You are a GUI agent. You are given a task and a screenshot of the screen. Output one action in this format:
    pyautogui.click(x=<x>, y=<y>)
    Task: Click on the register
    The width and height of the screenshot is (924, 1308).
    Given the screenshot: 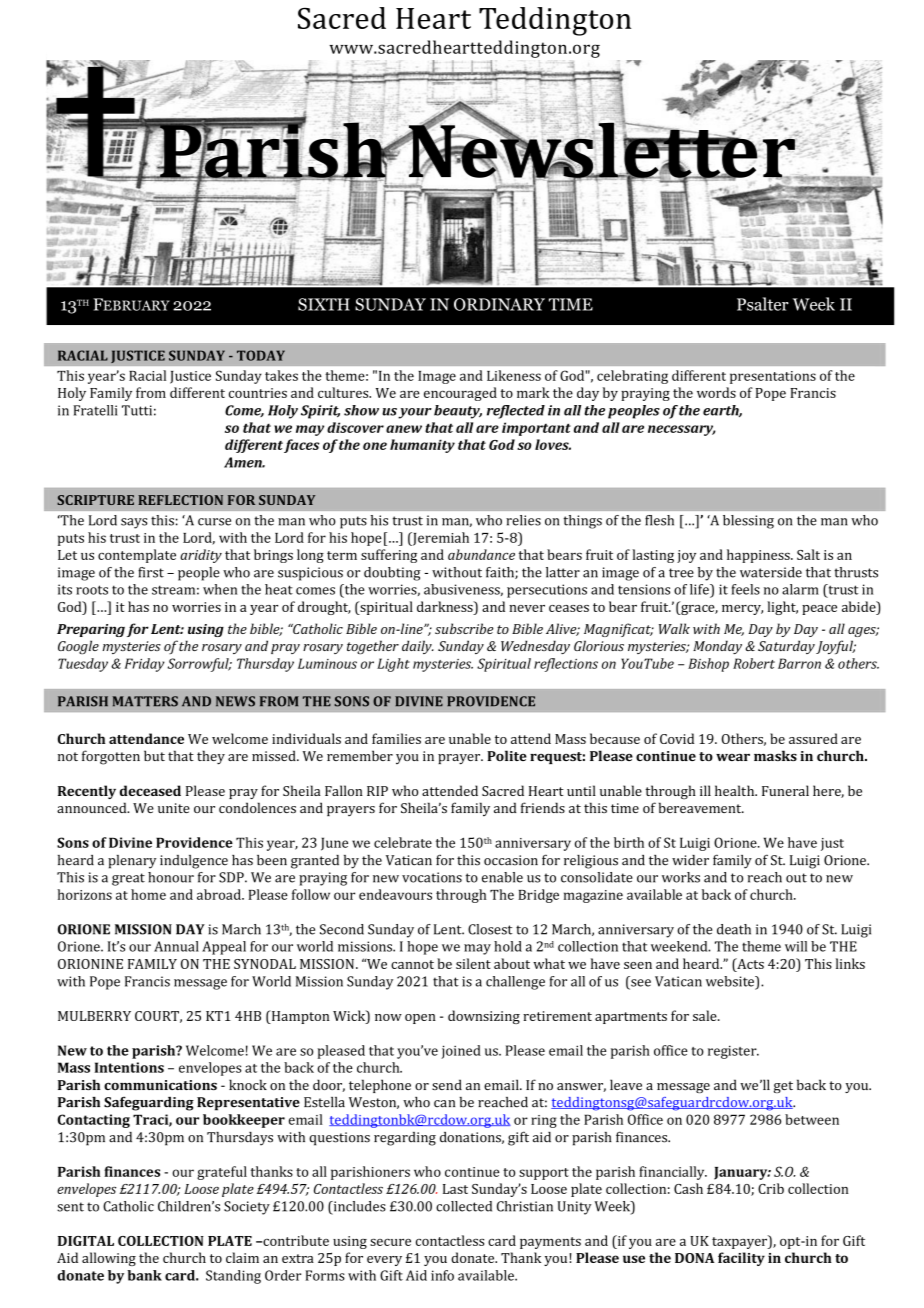 What is the action you would take?
    pyautogui.click(x=733, y=1052)
